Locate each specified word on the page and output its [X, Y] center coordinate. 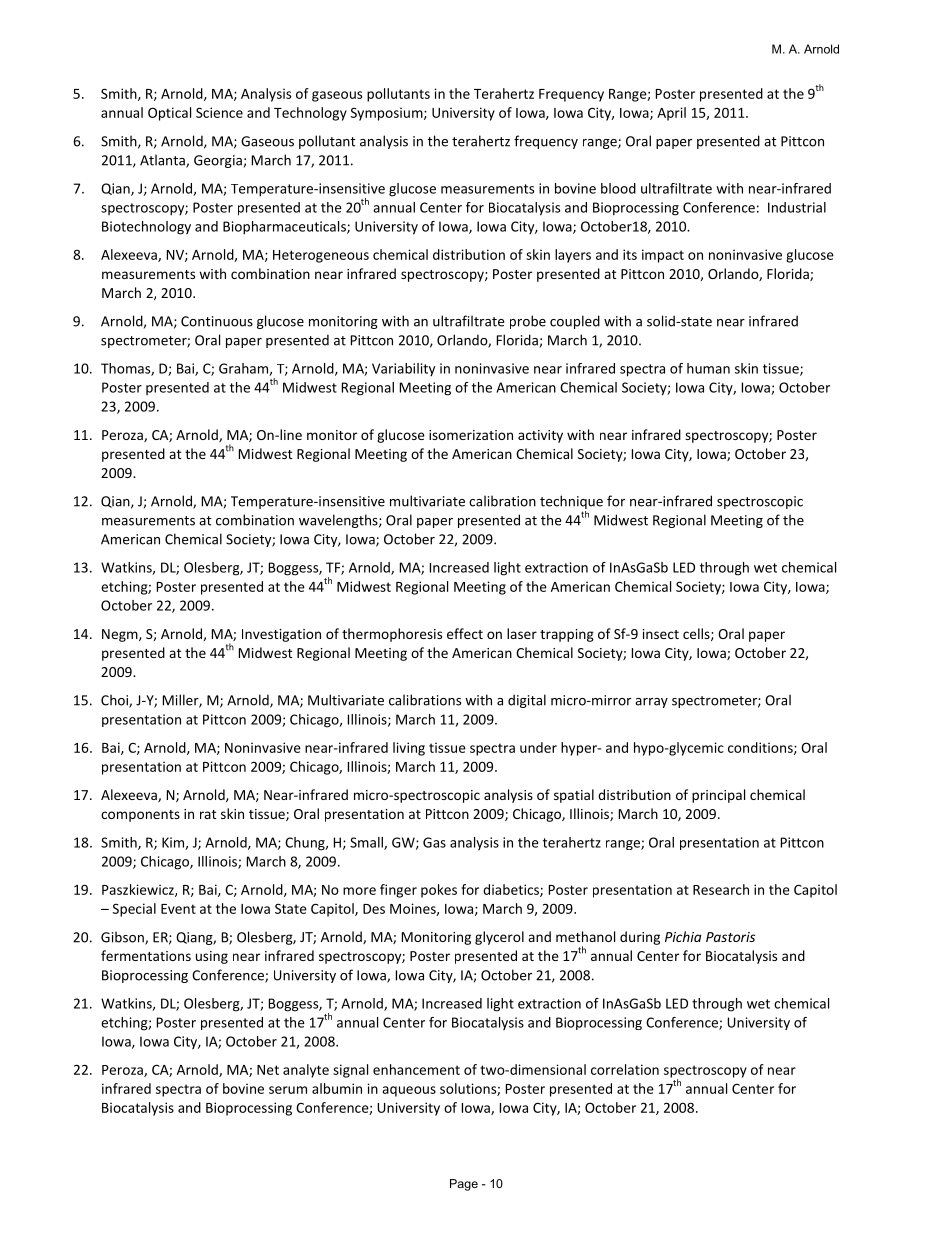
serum [288, 1090]
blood [618, 188]
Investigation [281, 635]
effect [465, 633]
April [671, 114]
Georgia [218, 161]
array [651, 703]
